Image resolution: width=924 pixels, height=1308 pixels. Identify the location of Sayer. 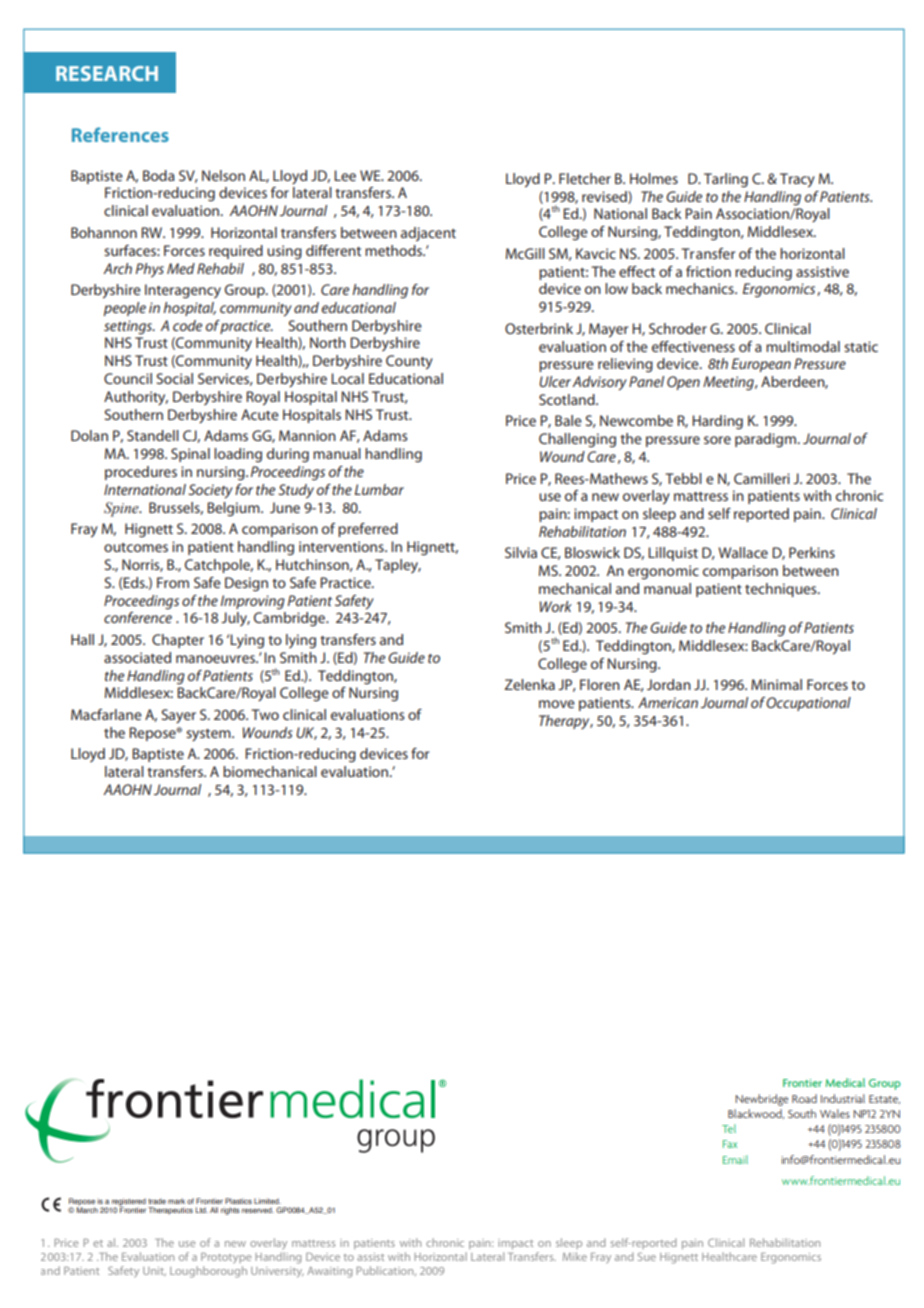
(178, 716).
